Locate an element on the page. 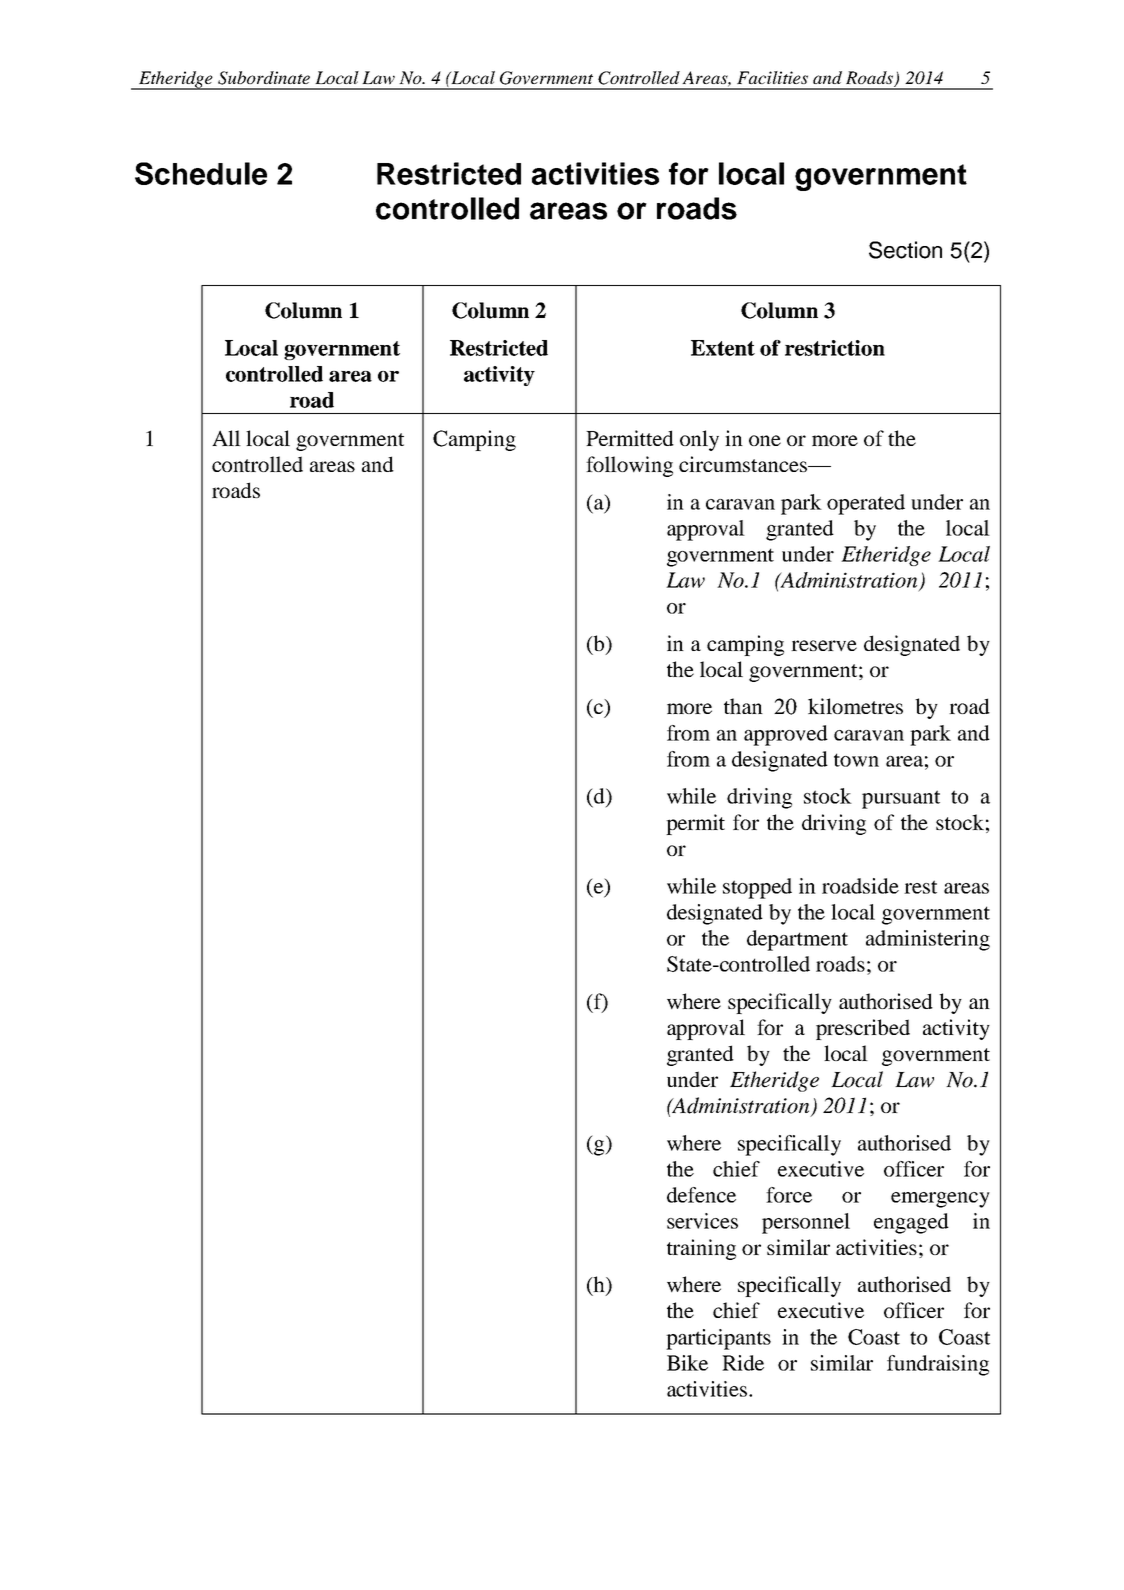  department is located at coordinates (797, 940).
